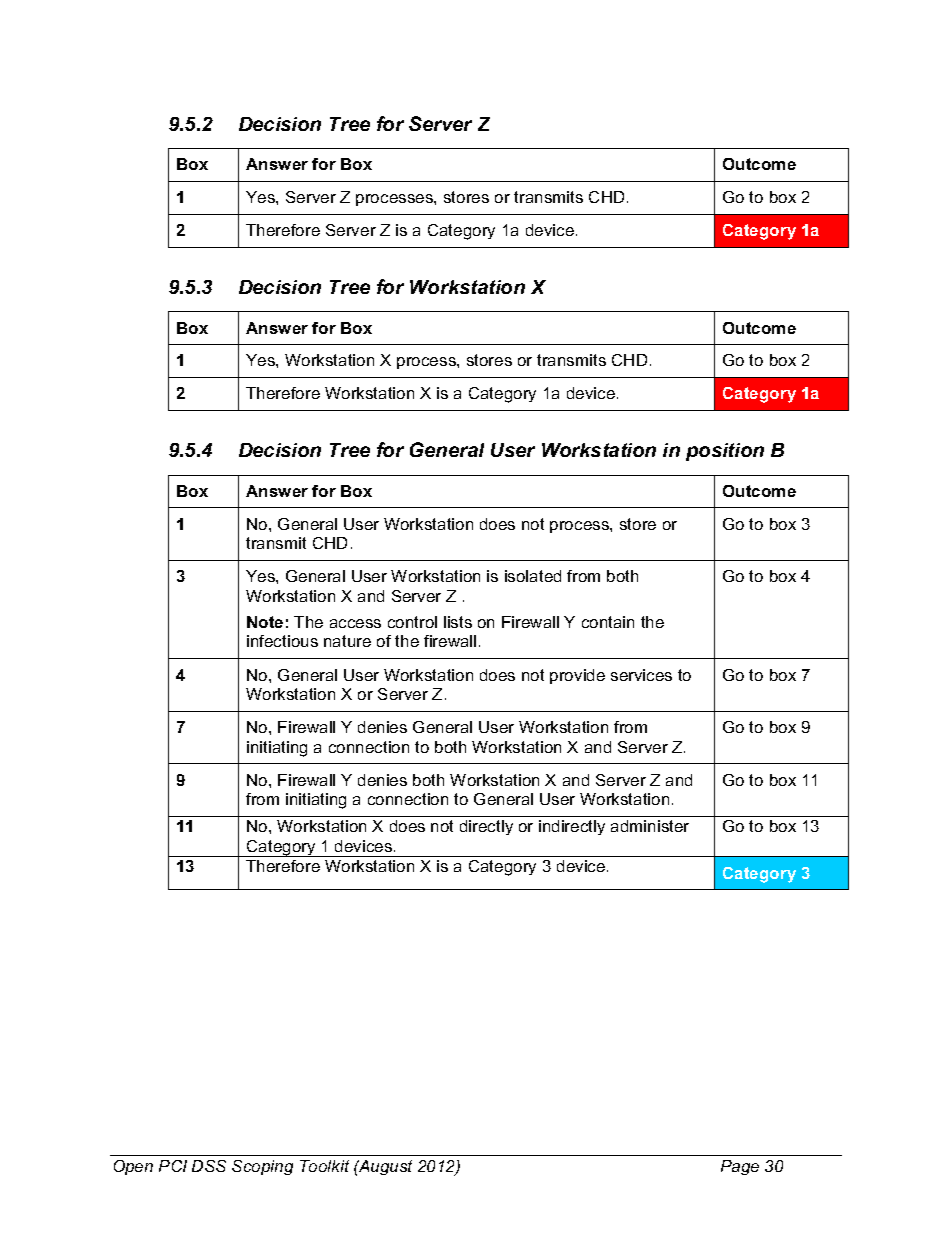 This document has width=952, height=1233. I want to click on administer, so click(650, 826).
